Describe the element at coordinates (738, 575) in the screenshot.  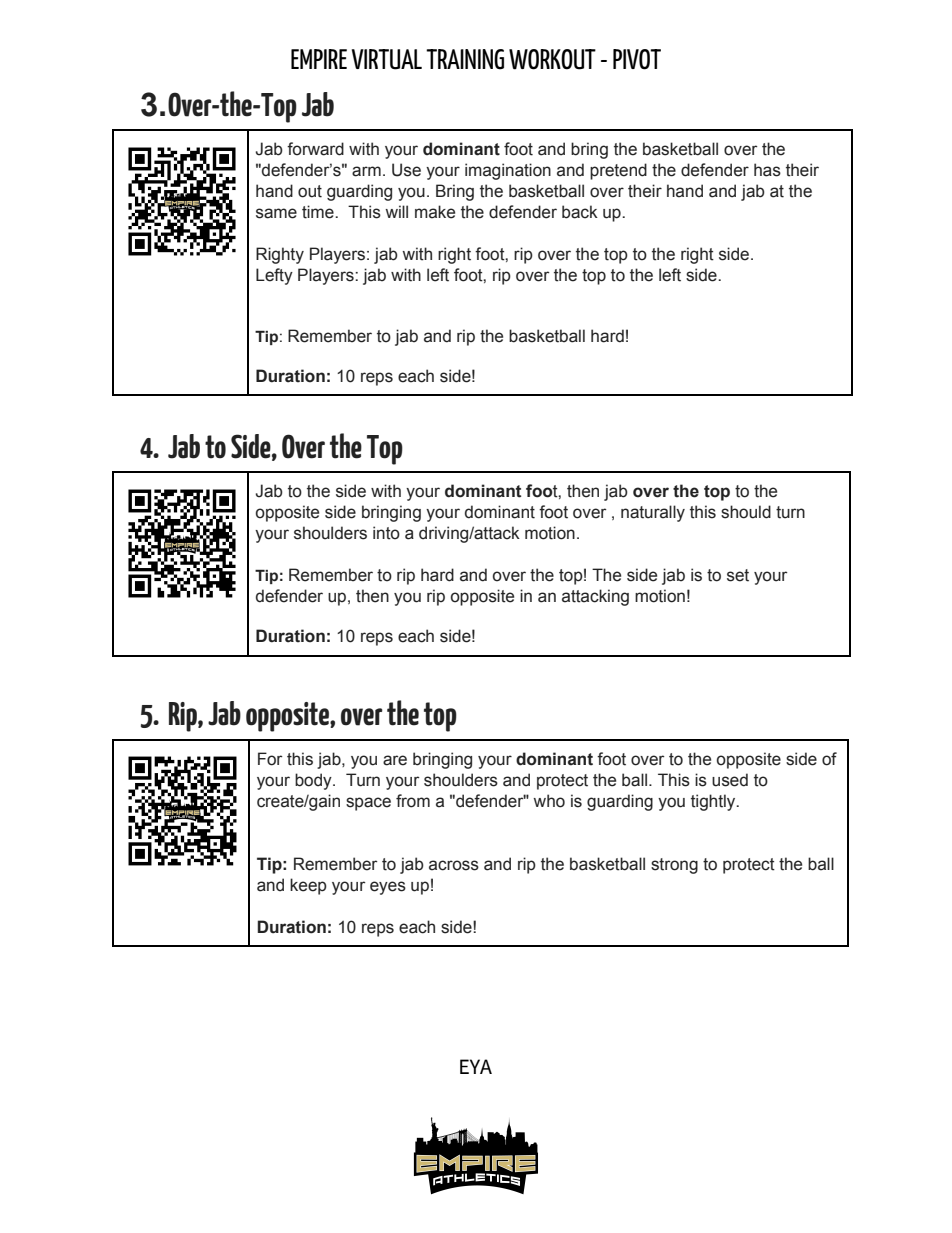
I see `set` at that location.
